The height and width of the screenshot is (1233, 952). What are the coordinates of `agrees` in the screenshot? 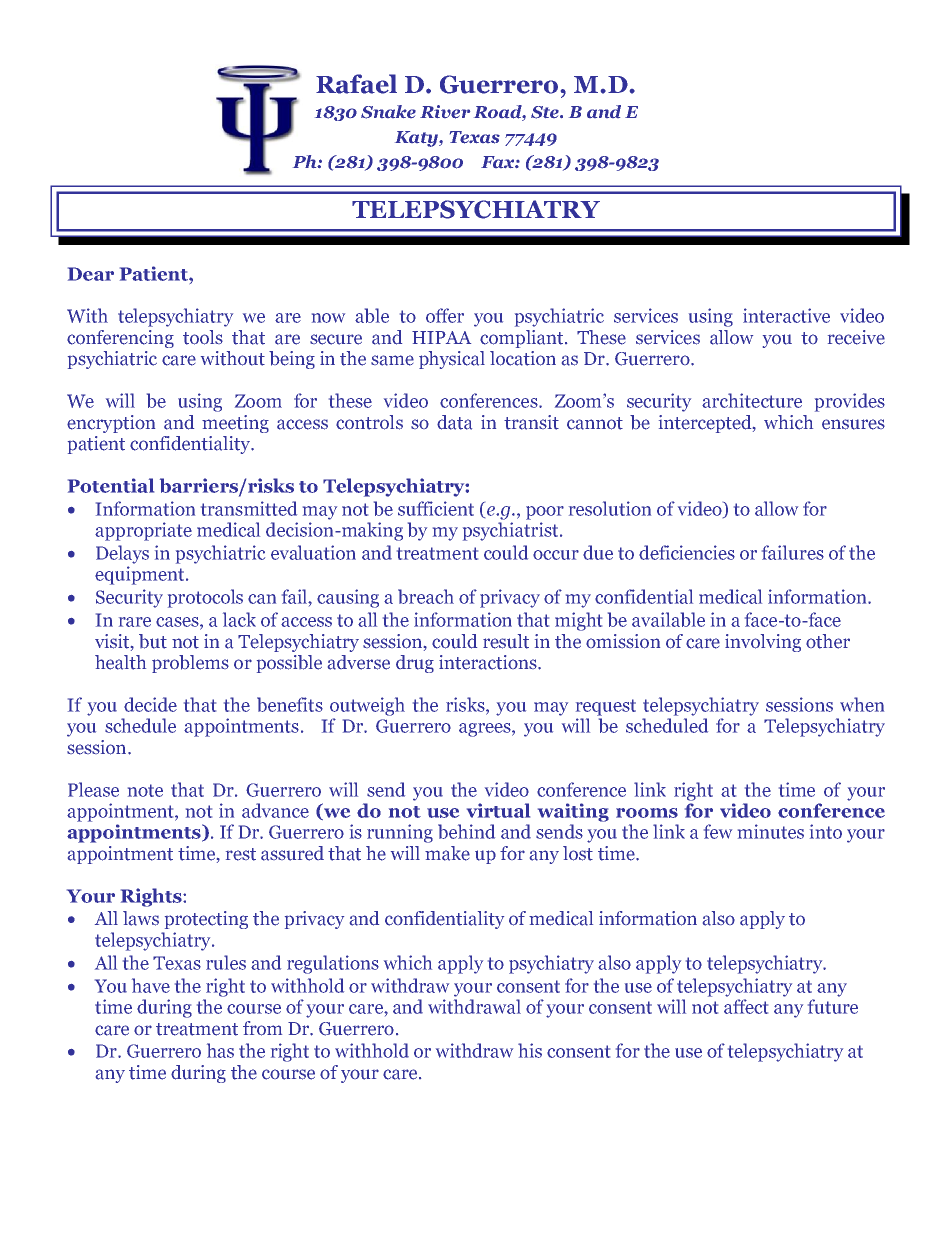 It's located at (486, 730).
